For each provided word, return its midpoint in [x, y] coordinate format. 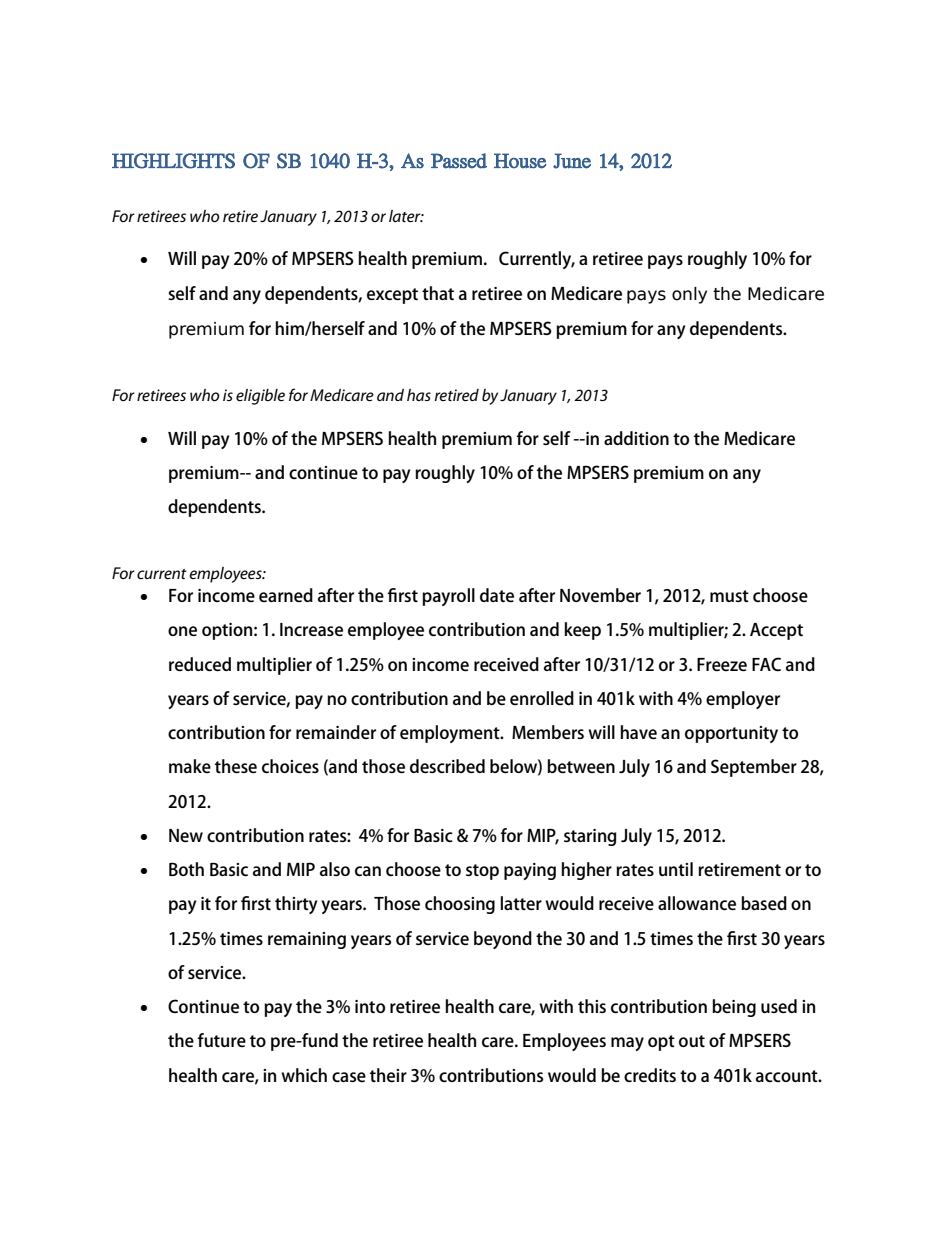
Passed [459, 161]
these [236, 766]
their [388, 1075]
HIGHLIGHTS [173, 161]
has [419, 395]
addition [636, 438]
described [447, 766]
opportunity [731, 734]
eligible [260, 397]
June [572, 161]
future [221, 1040]
